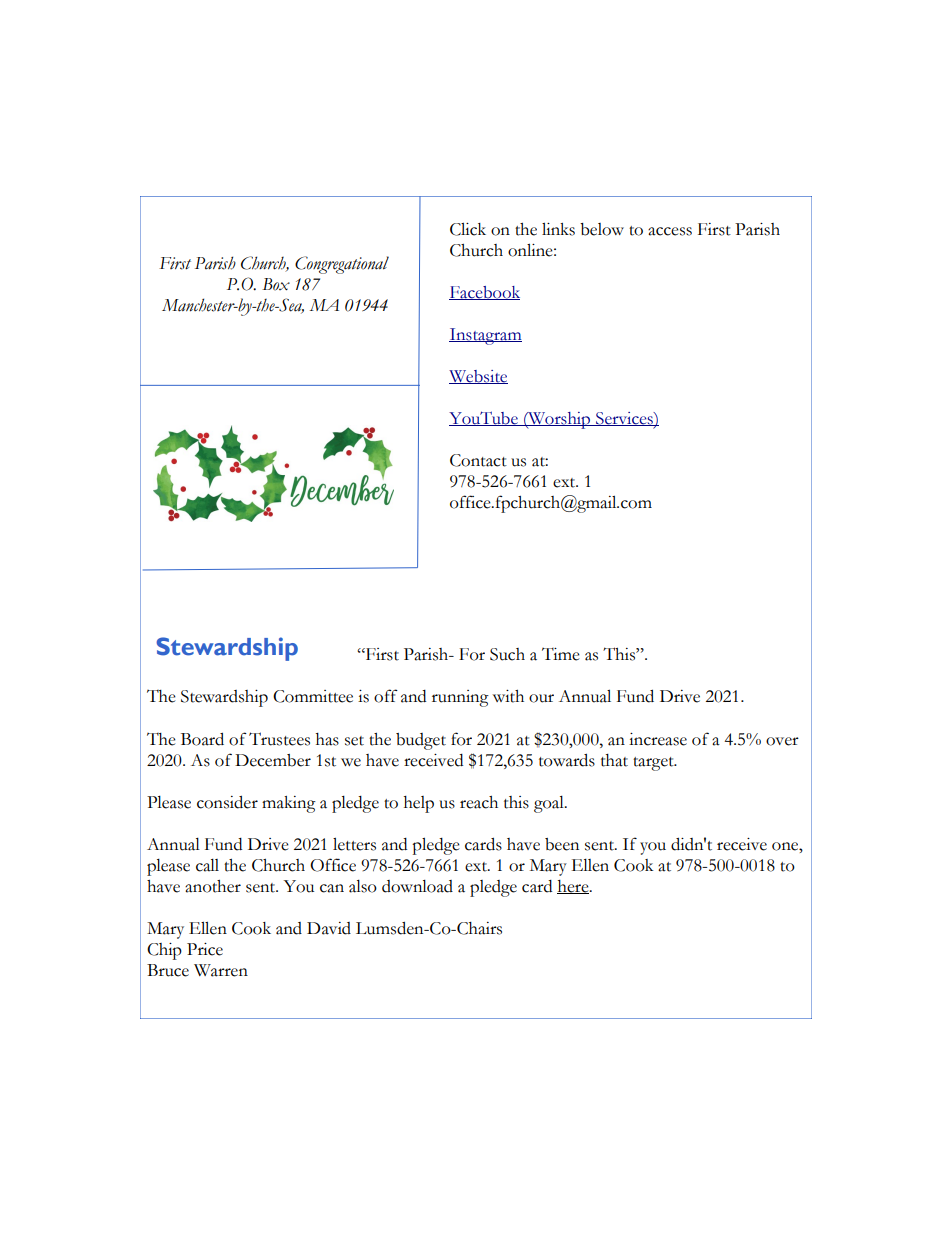 The width and height of the document is (952, 1233). What do you see at coordinates (313, 696) in the document?
I see `Committee` at bounding box center [313, 696].
